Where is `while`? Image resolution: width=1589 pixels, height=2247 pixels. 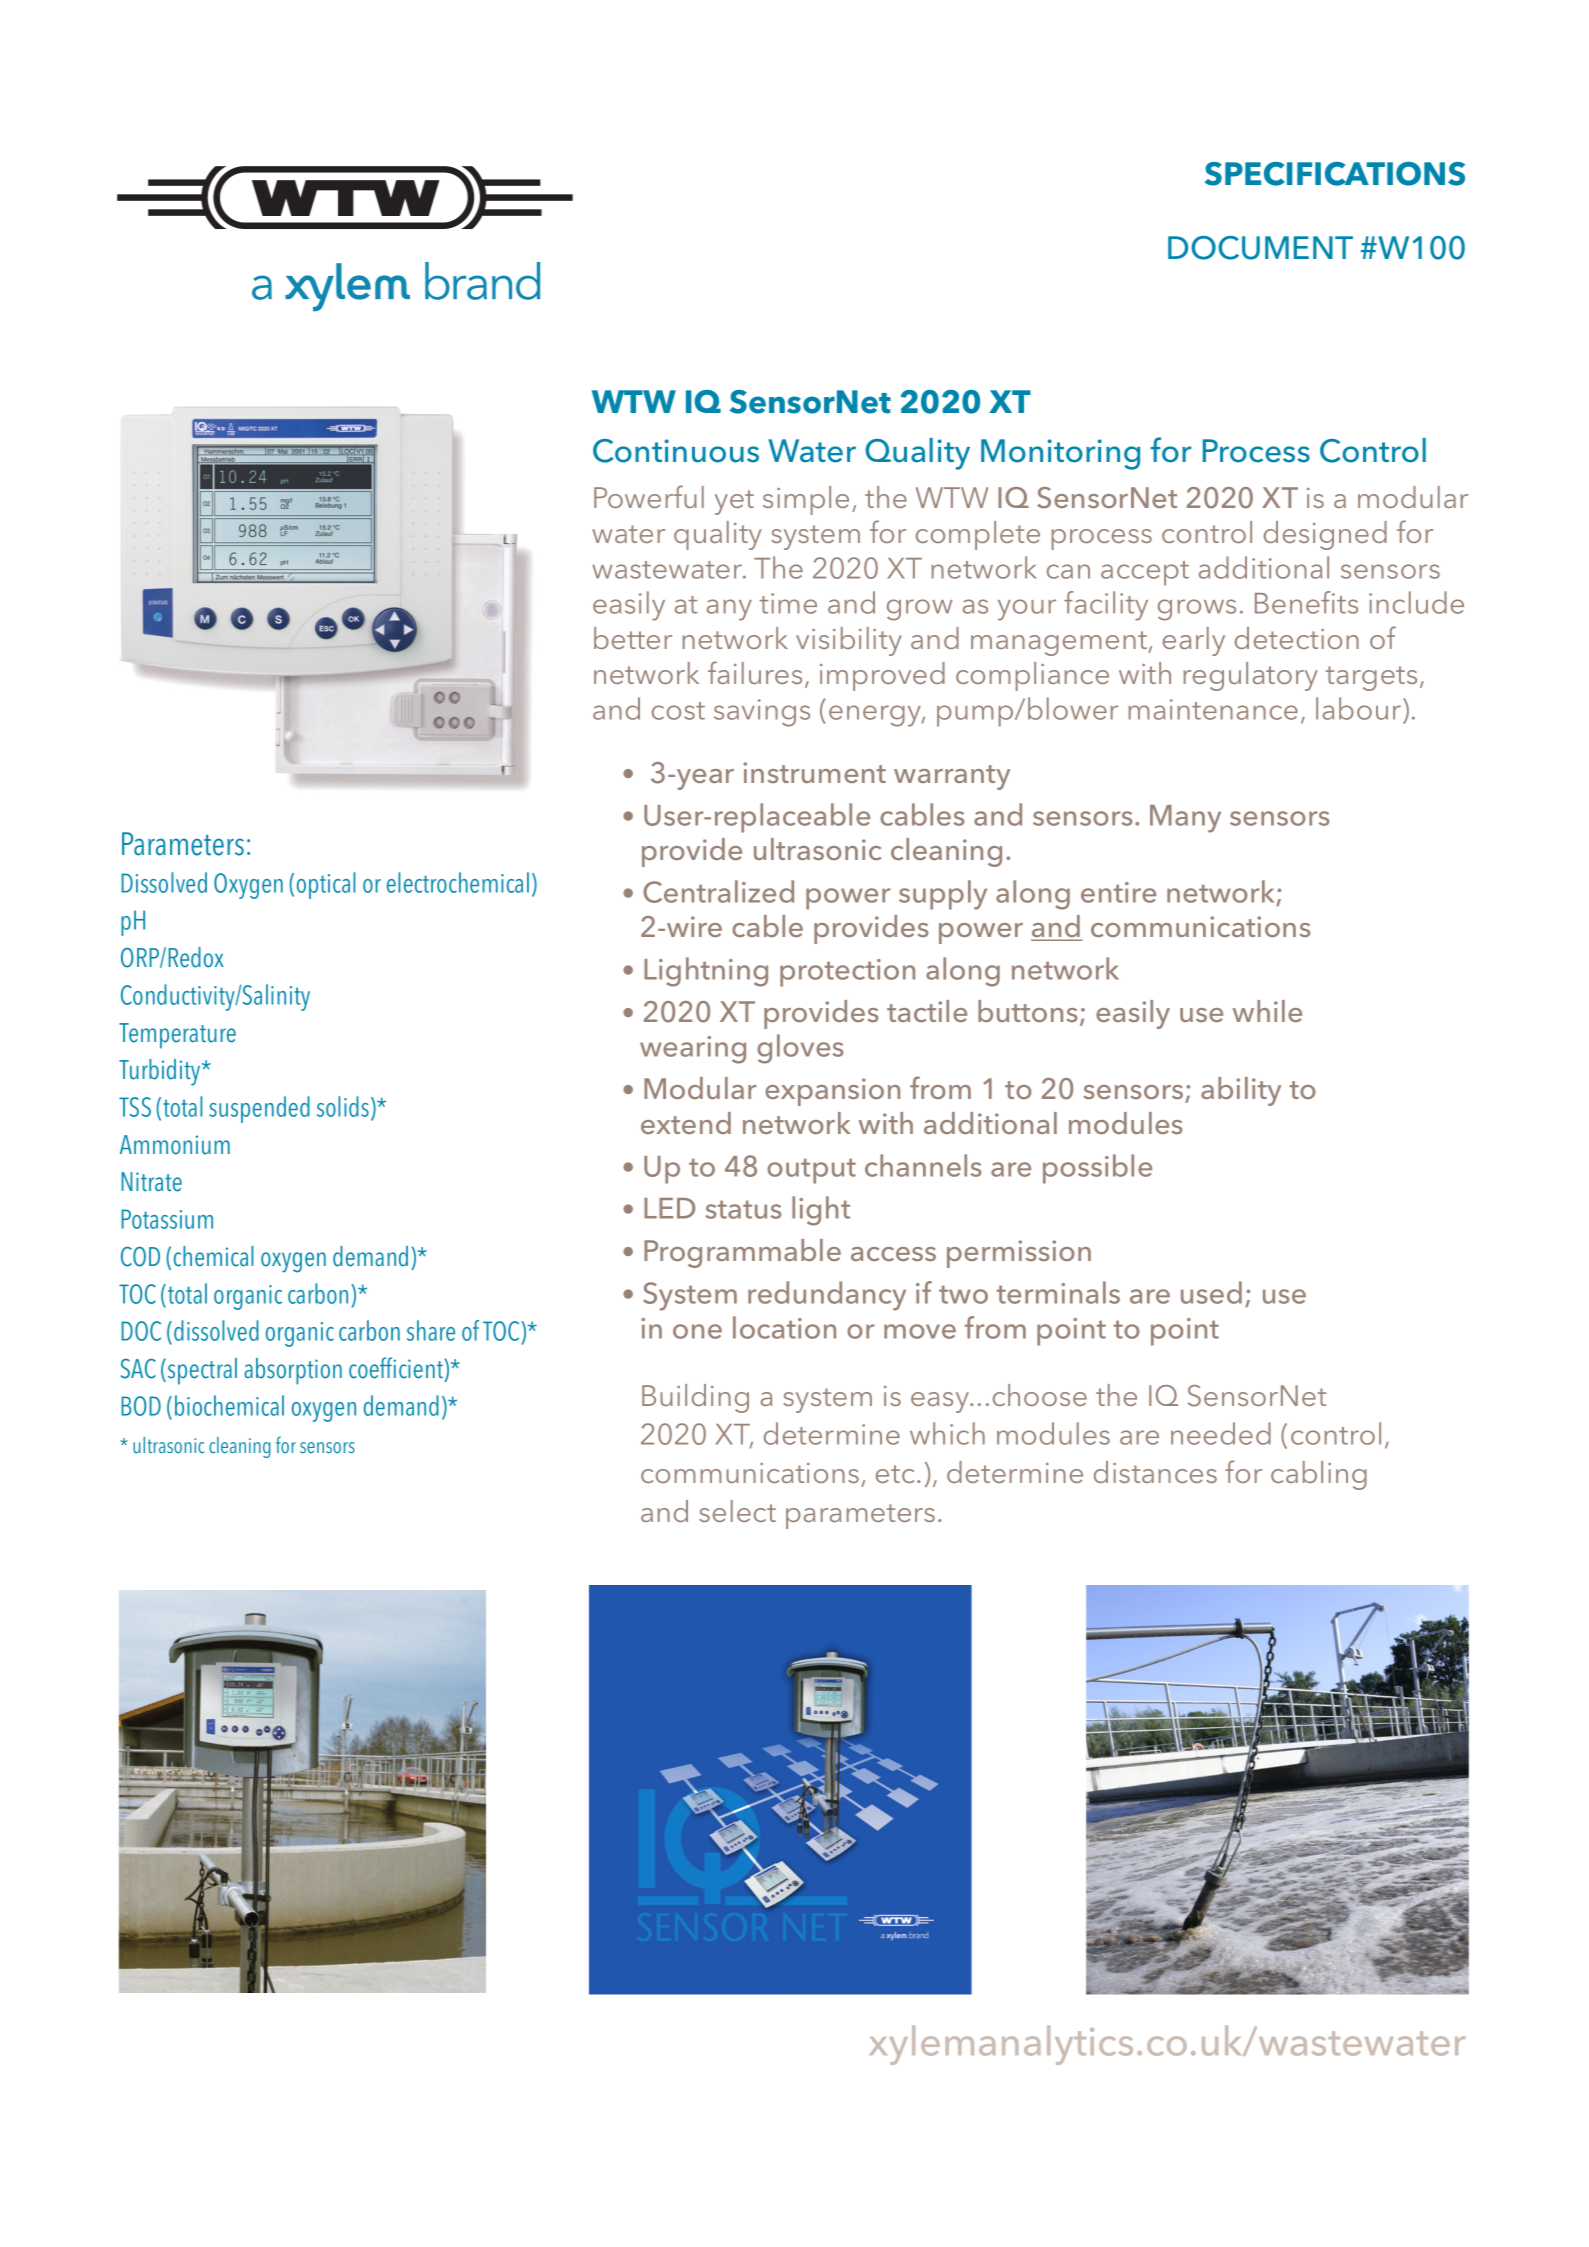 while is located at coordinates (1267, 1011).
